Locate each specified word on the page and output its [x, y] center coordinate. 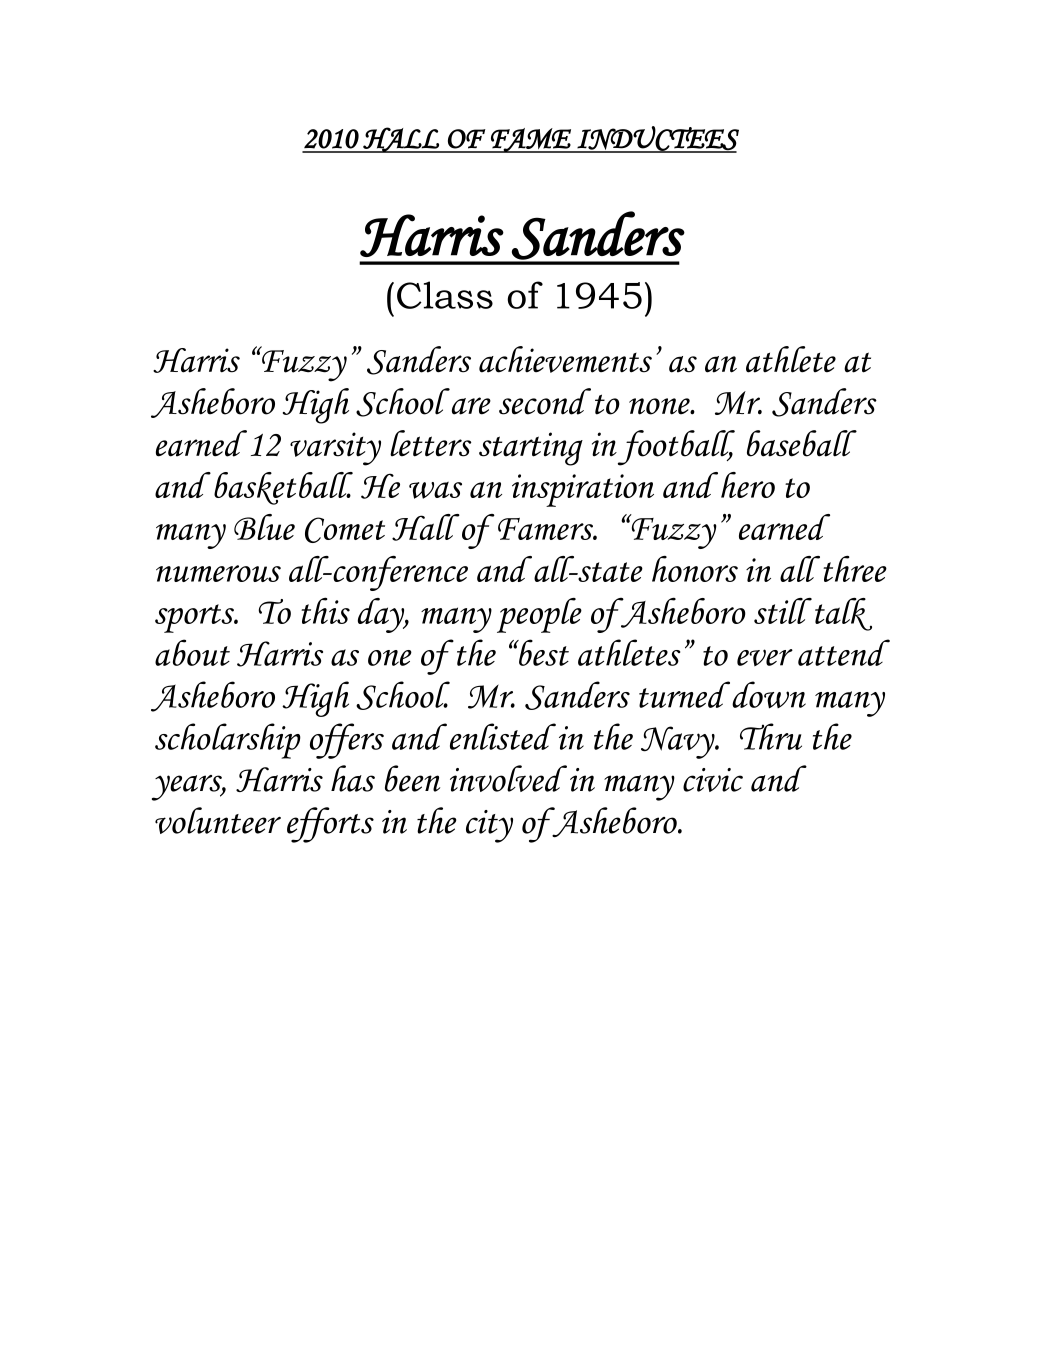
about [192, 652]
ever [765, 657]
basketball [283, 488]
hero [748, 485]
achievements [565, 359]
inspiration [583, 490]
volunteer [218, 820]
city [489, 826]
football [676, 448]
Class [445, 295]
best [543, 652]
